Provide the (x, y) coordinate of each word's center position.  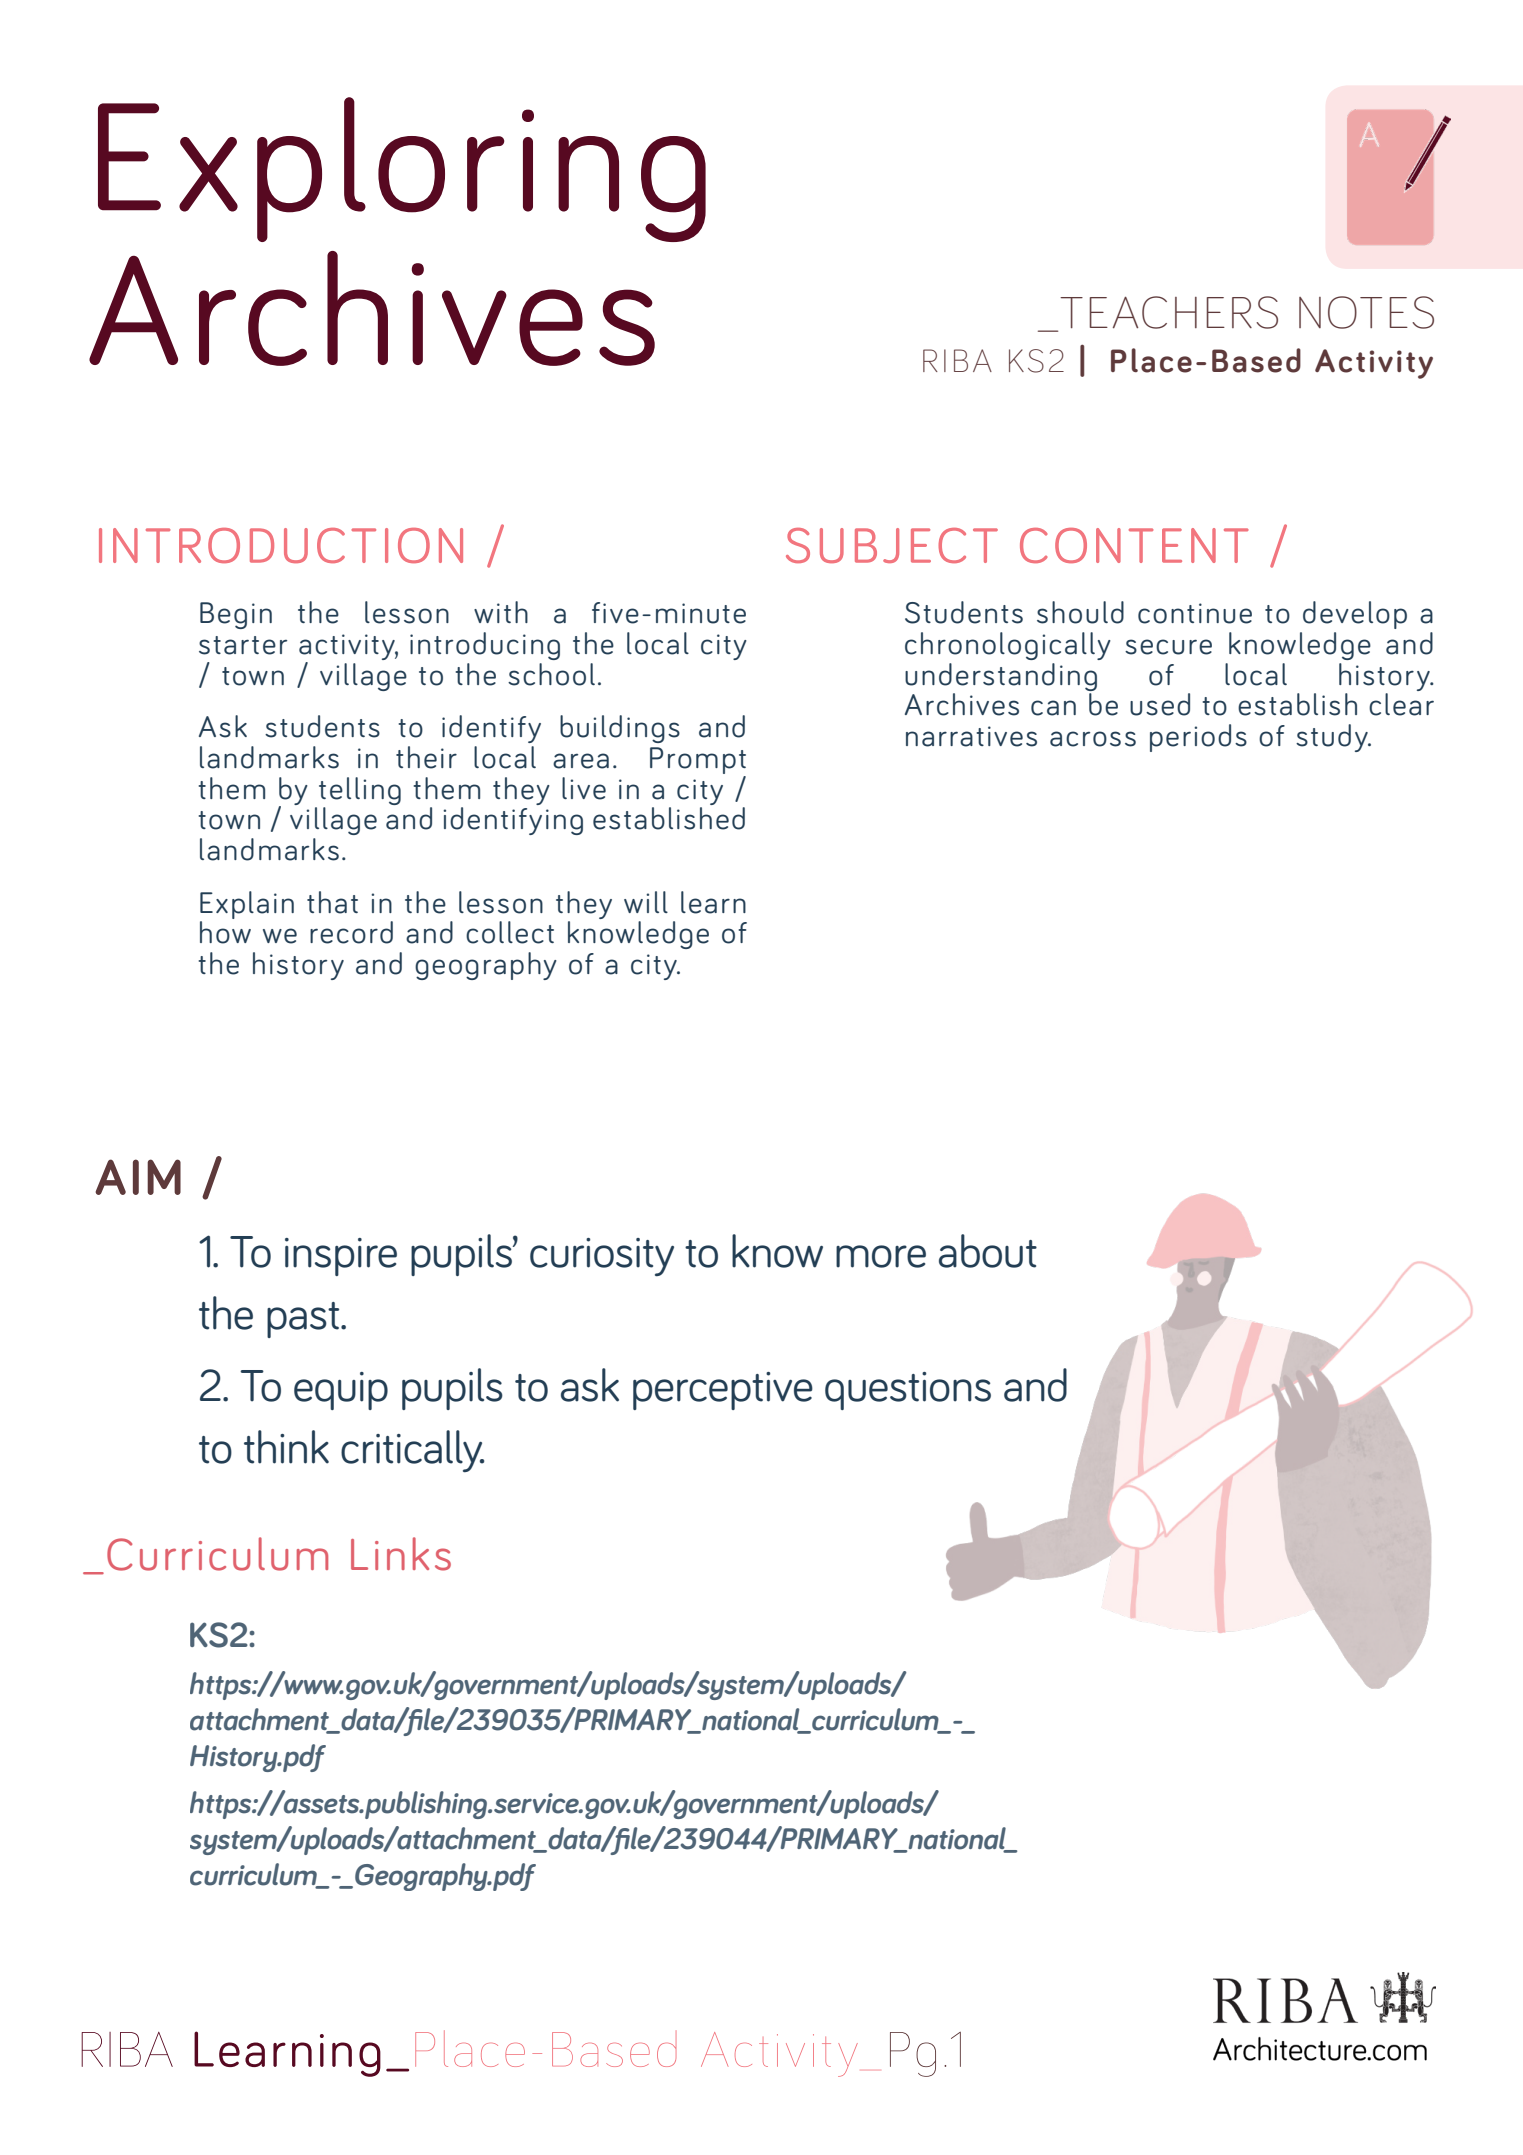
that (332, 902)
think (286, 1447)
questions (908, 1391)
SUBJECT (892, 545)
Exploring (402, 169)
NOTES (1366, 312)
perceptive (723, 1391)
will (646, 902)
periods (1198, 738)
